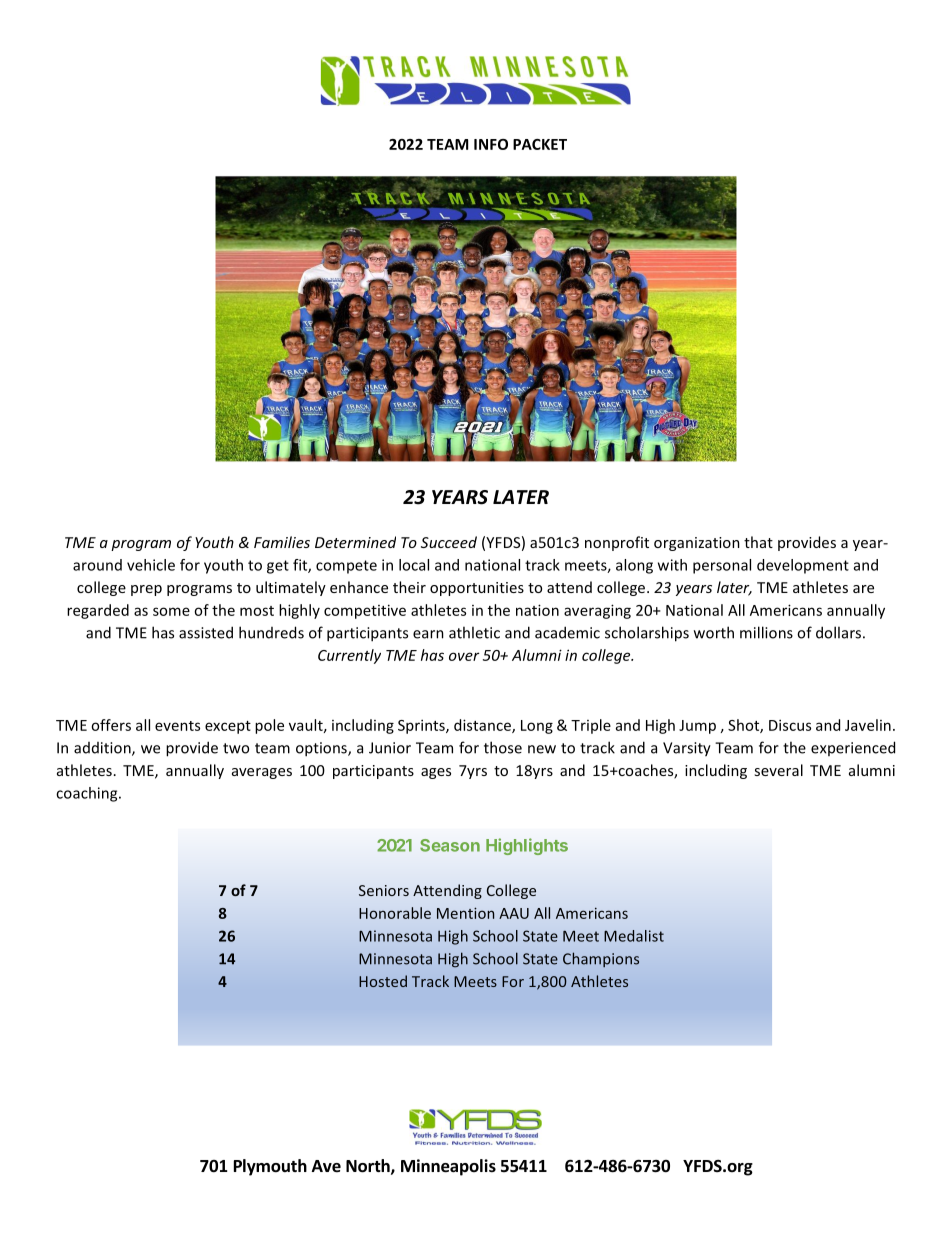 This screenshot has width=952, height=1233. I want to click on over, so click(464, 656).
